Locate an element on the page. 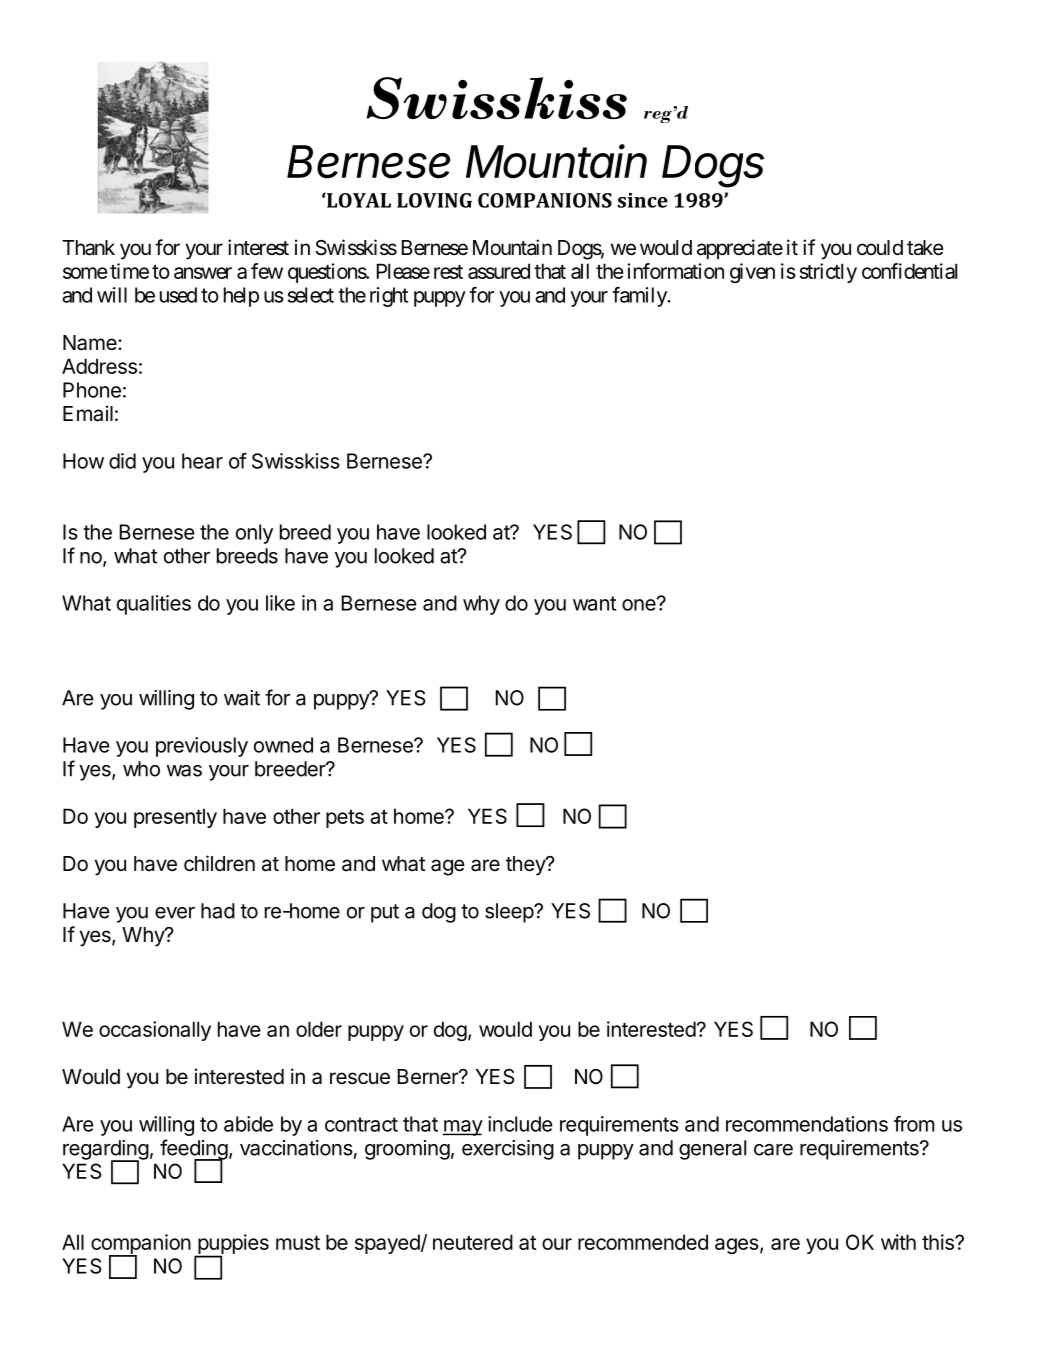 The height and width of the document is (1359, 1050). answer is located at coordinates (203, 273).
